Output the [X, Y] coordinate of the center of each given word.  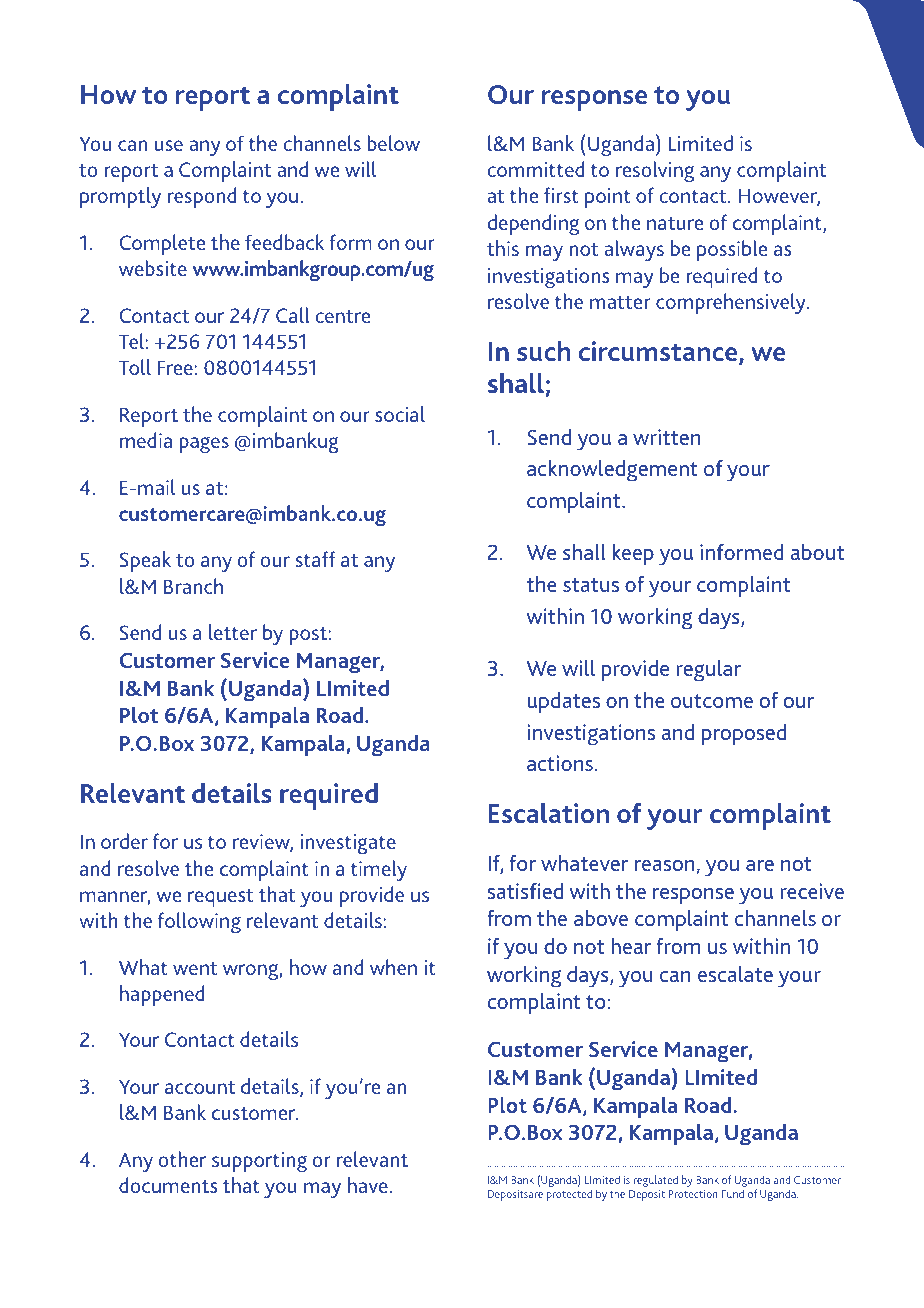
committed [536, 169]
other [182, 1159]
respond [202, 197]
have [368, 1185]
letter [233, 632]
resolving [655, 171]
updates [563, 702]
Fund [733, 1193]
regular [708, 670]
